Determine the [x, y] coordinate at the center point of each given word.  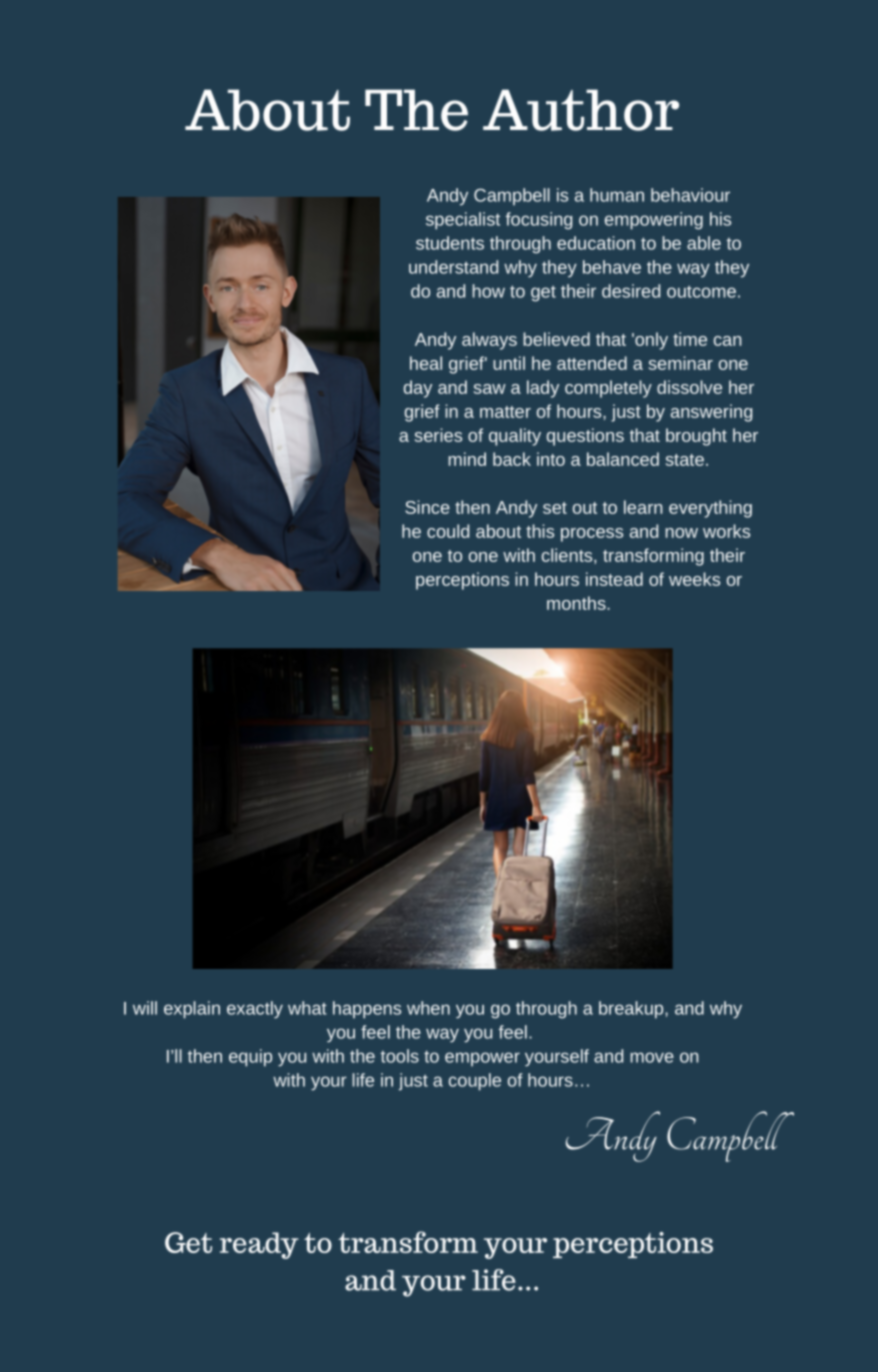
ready [259, 1245]
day [418, 389]
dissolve [689, 387]
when [428, 1008]
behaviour [690, 195]
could [448, 531]
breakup [632, 1010]
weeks [694, 579]
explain [192, 1010]
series [438, 435]
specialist [463, 221]
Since [427, 507]
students [450, 243]
